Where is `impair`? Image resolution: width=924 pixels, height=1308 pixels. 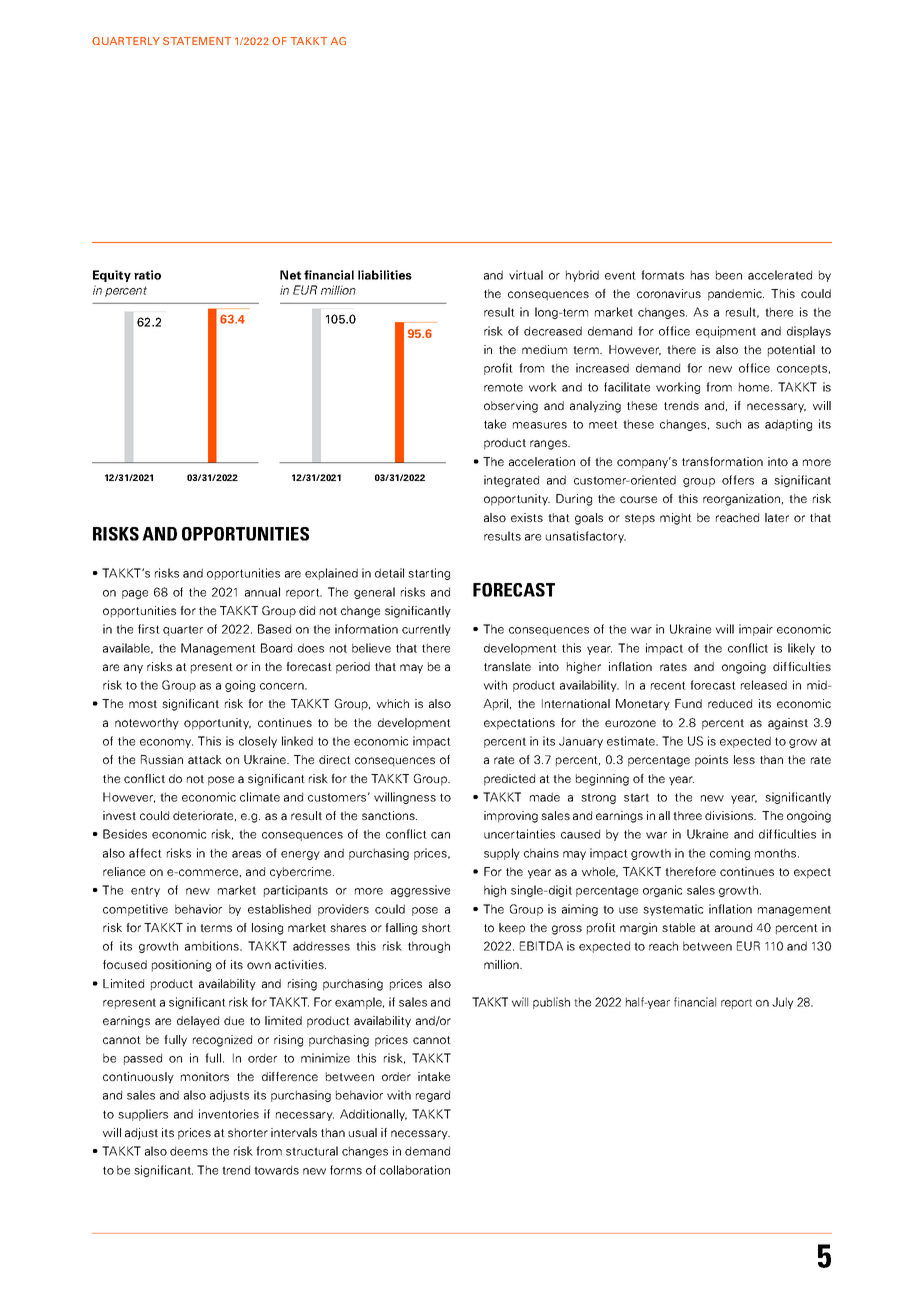 impair is located at coordinates (756, 630).
